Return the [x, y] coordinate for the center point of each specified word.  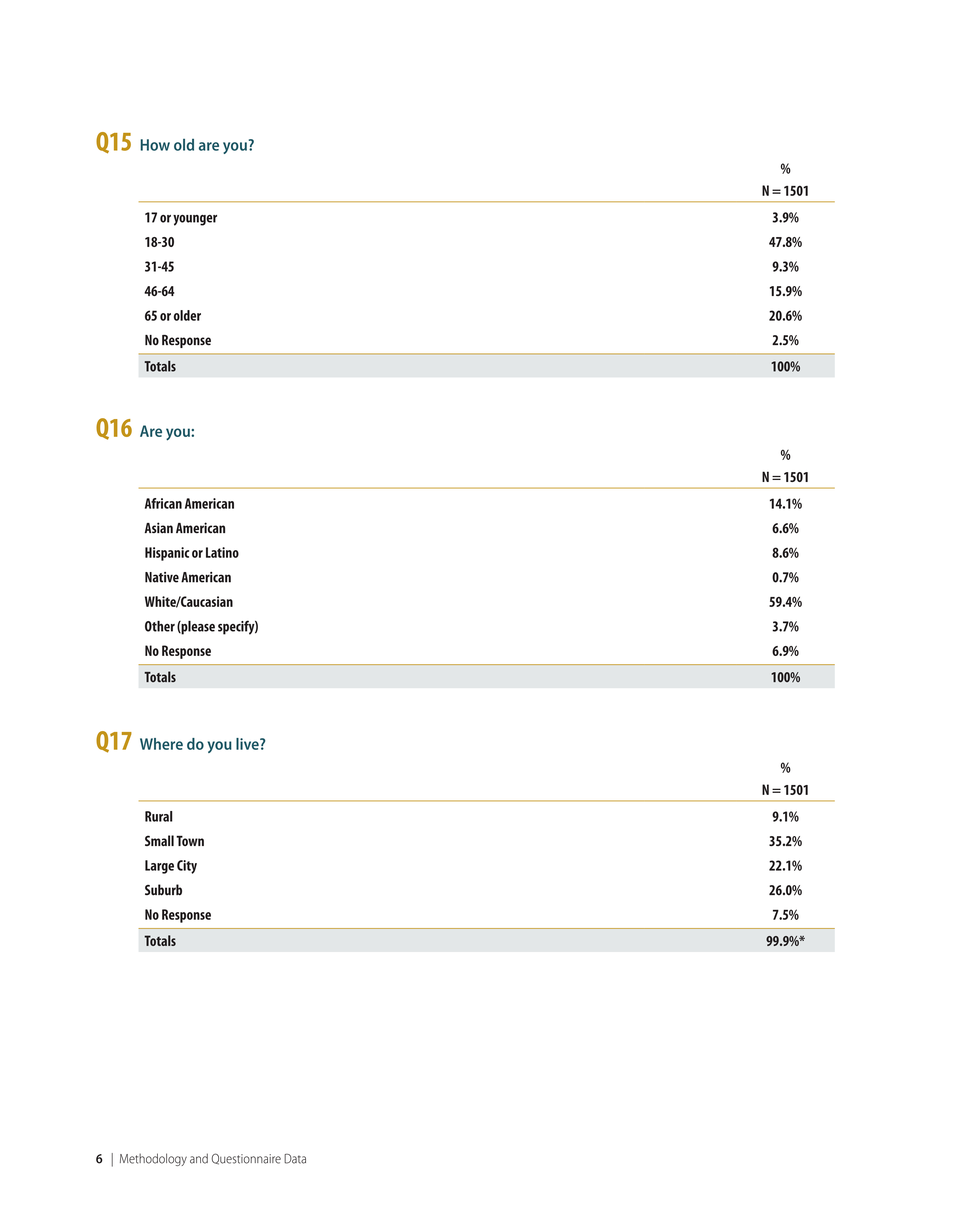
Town [190, 841]
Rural [158, 816]
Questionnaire [246, 1159]
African [163, 503]
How [155, 145]
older [187, 315]
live [248, 744]
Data [295, 1159]
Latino [222, 552]
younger [195, 220]
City [187, 867]
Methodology [153, 1159]
